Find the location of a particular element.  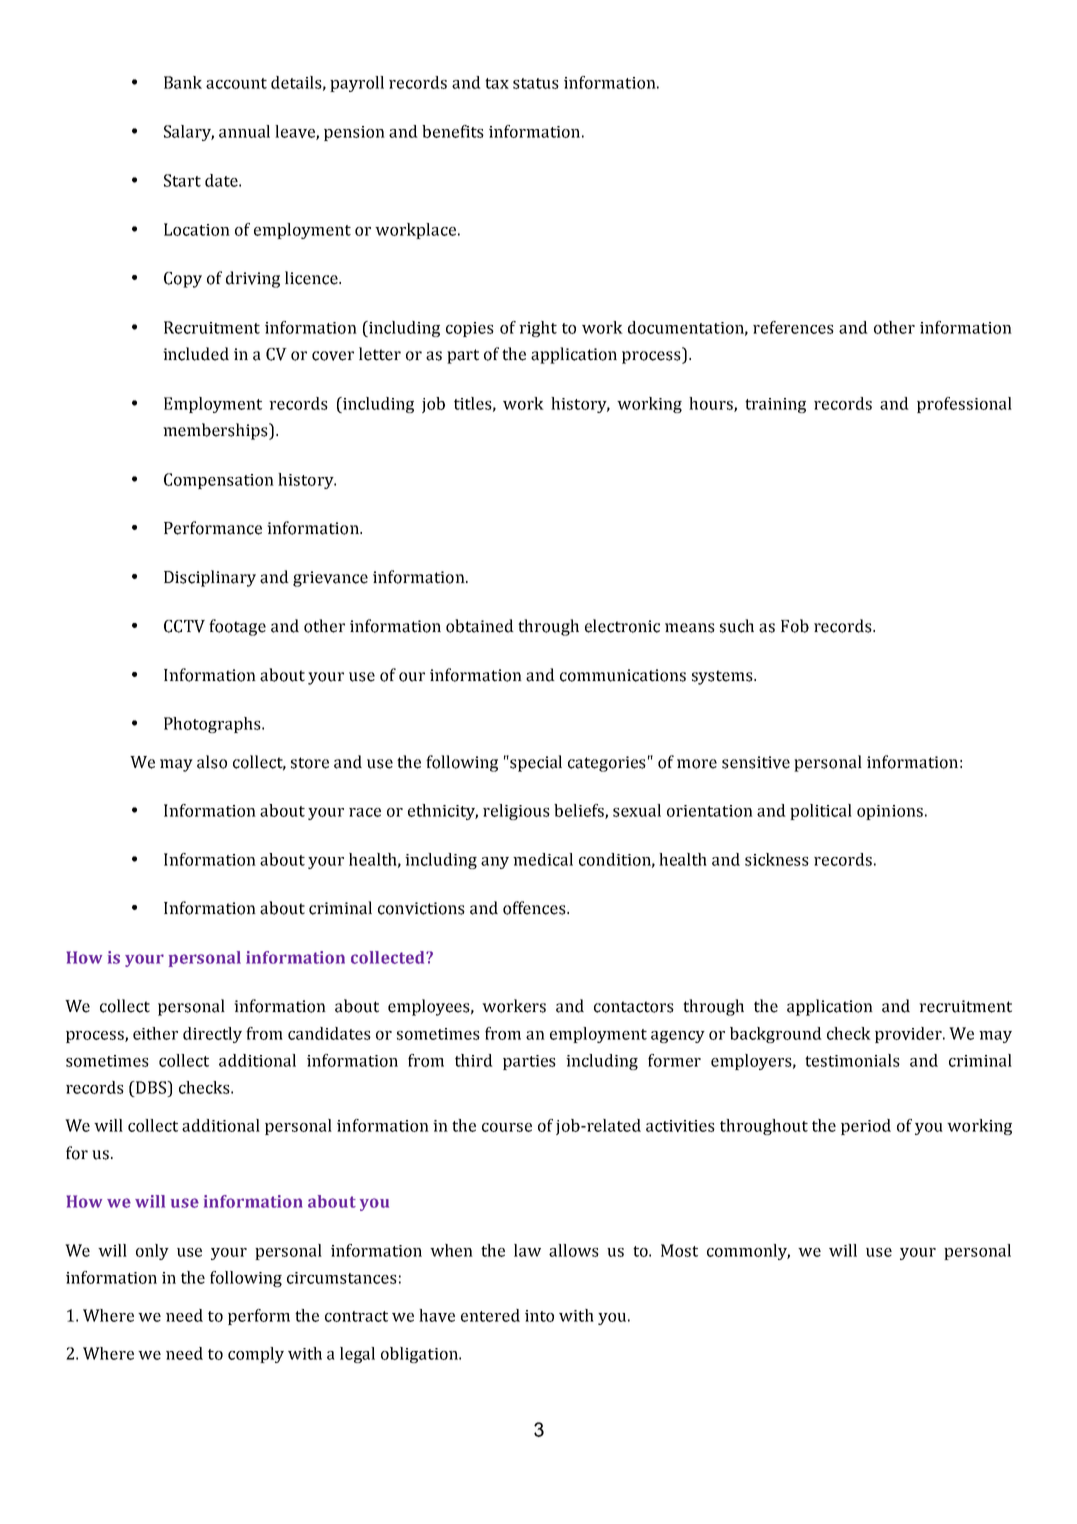

into is located at coordinates (539, 1316).
